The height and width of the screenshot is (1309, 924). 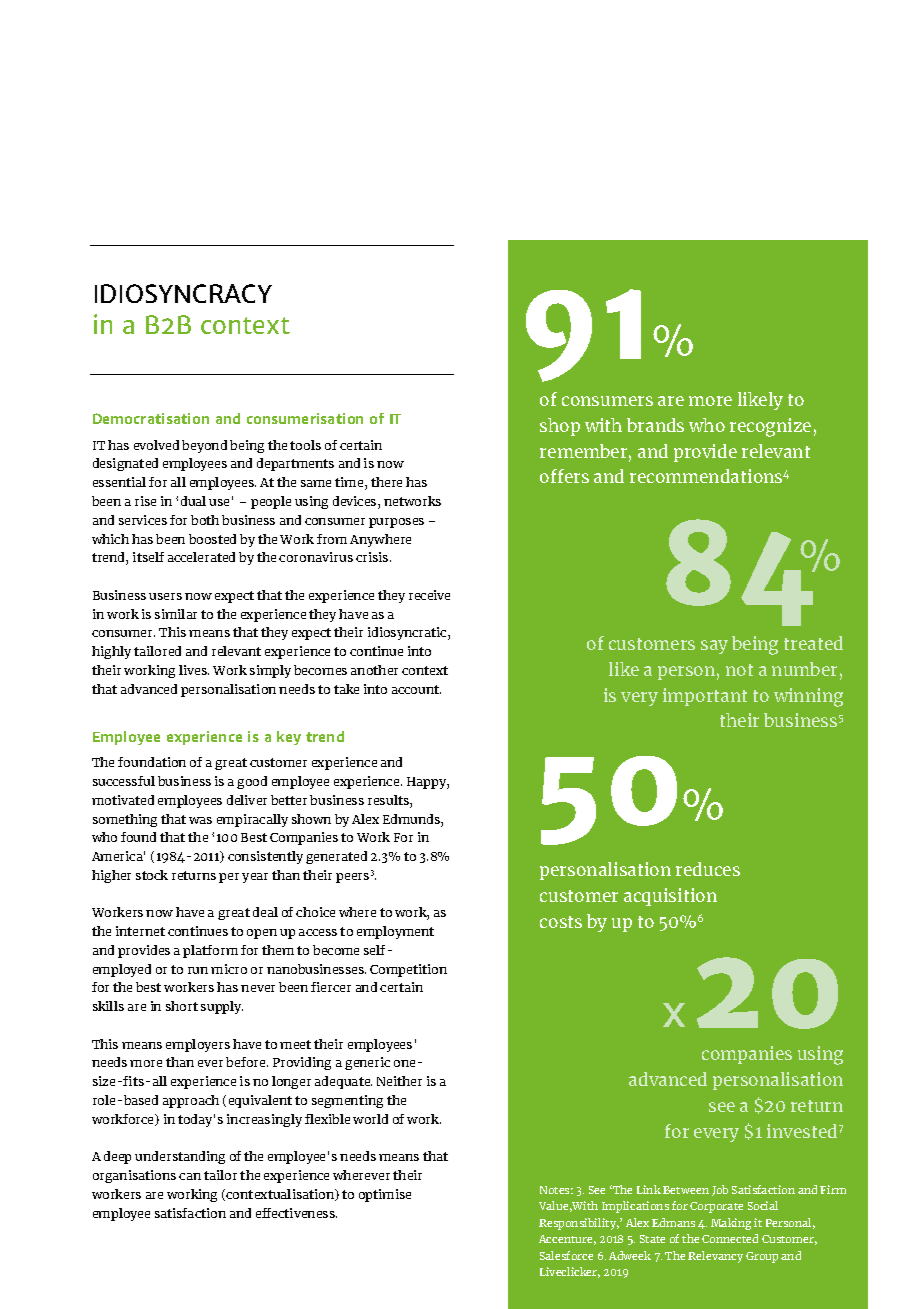 I want to click on similar, so click(x=176, y=614).
